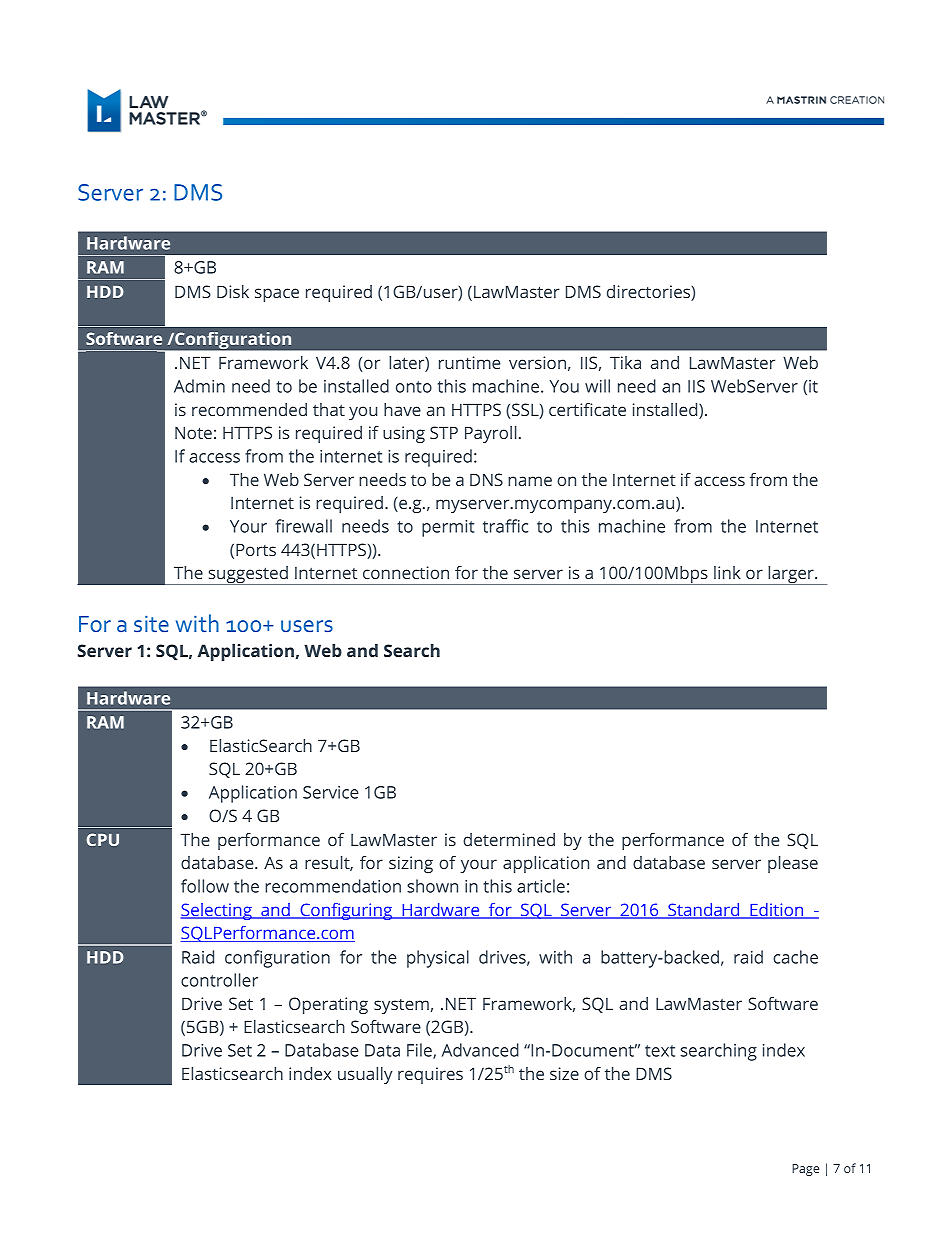 This screenshot has height=1233, width=952. What do you see at coordinates (438, 959) in the screenshot?
I see `physical` at bounding box center [438, 959].
